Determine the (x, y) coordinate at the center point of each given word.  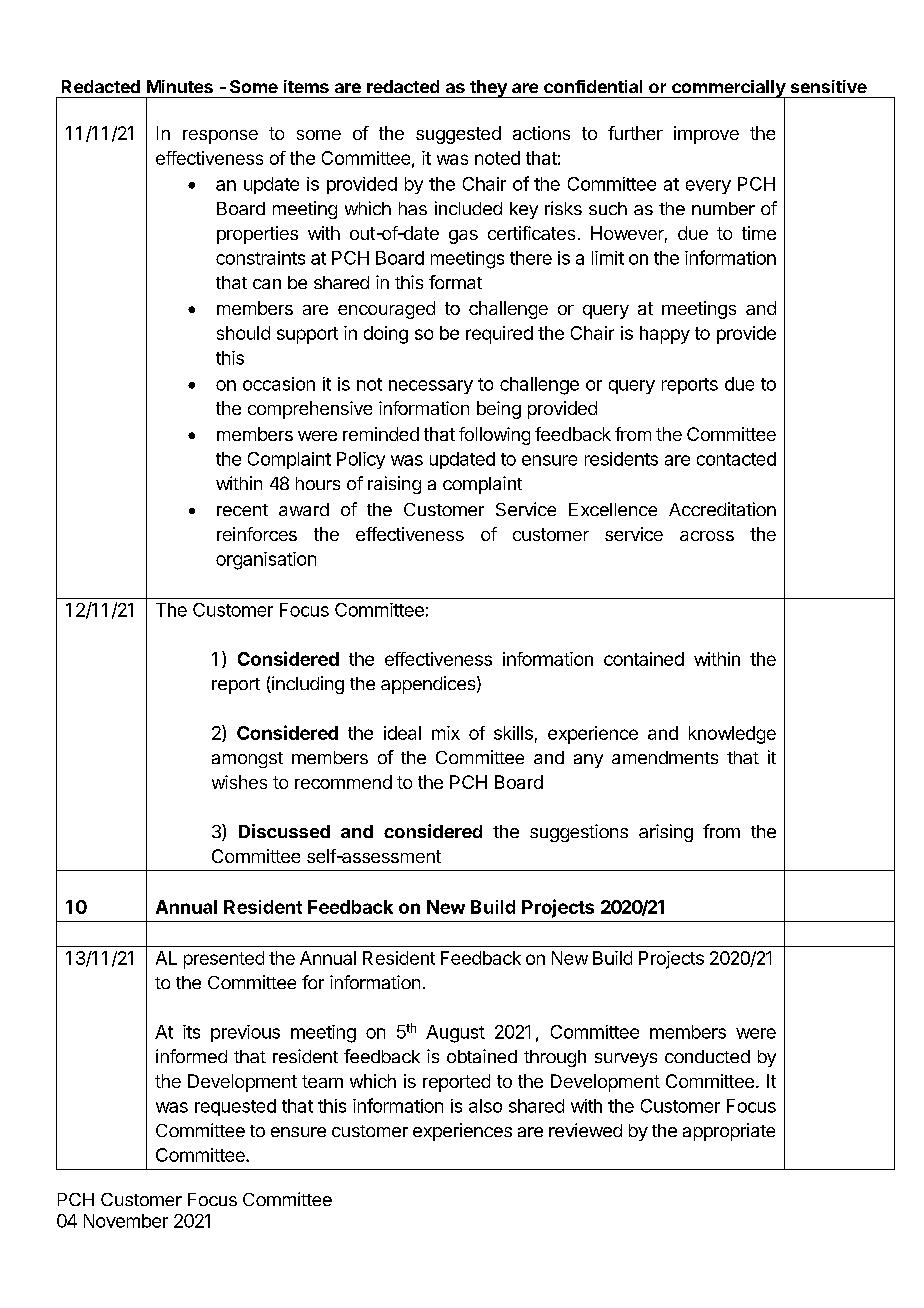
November (126, 1221)
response (220, 137)
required (499, 335)
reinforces (257, 534)
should (243, 333)
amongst (247, 760)
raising (394, 485)
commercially (728, 89)
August (455, 1034)
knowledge (732, 735)
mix (446, 733)
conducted (707, 1056)
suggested (458, 135)
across (707, 536)
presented (224, 960)
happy (665, 335)
